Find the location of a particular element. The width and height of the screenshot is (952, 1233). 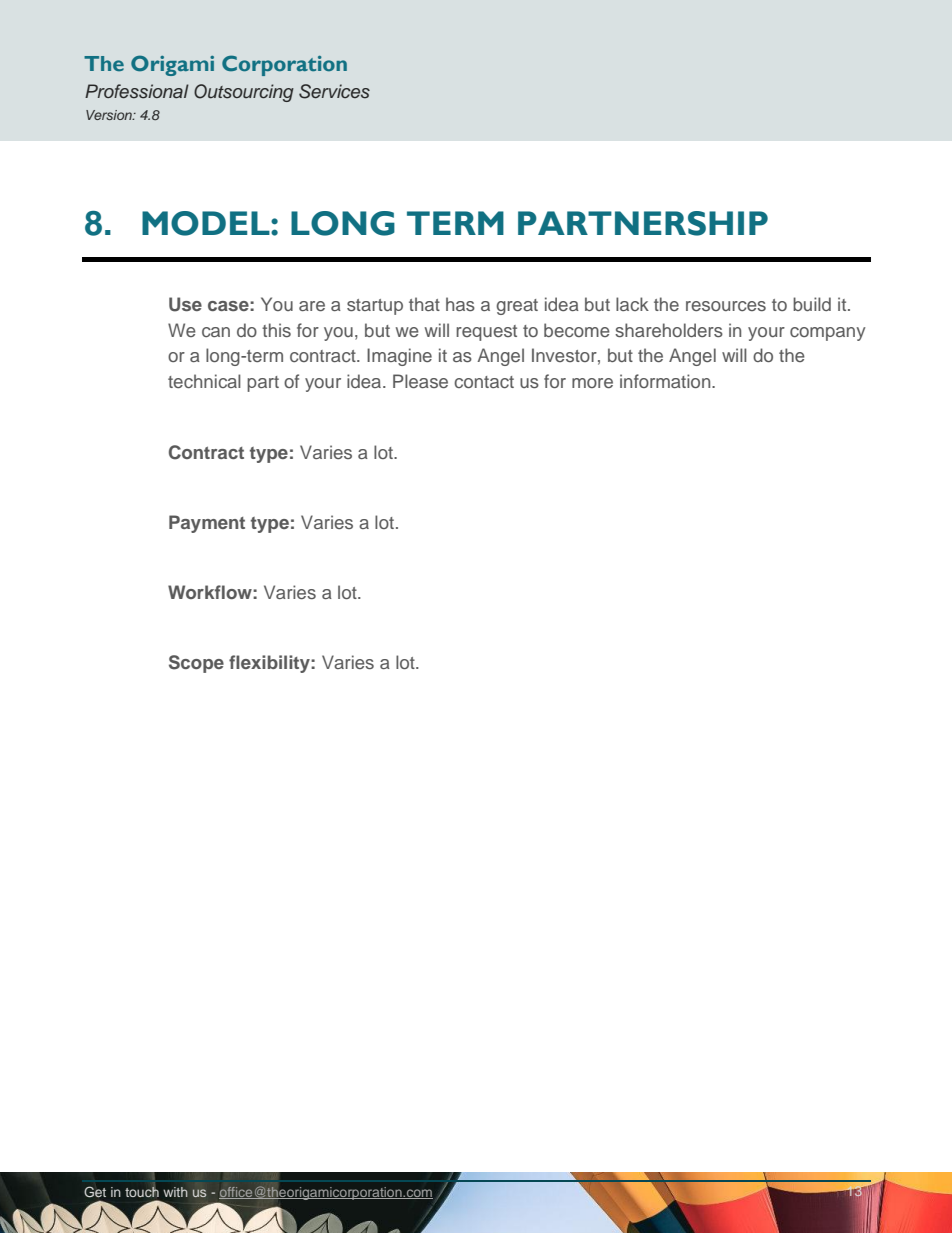

contact is located at coordinates (484, 382).
